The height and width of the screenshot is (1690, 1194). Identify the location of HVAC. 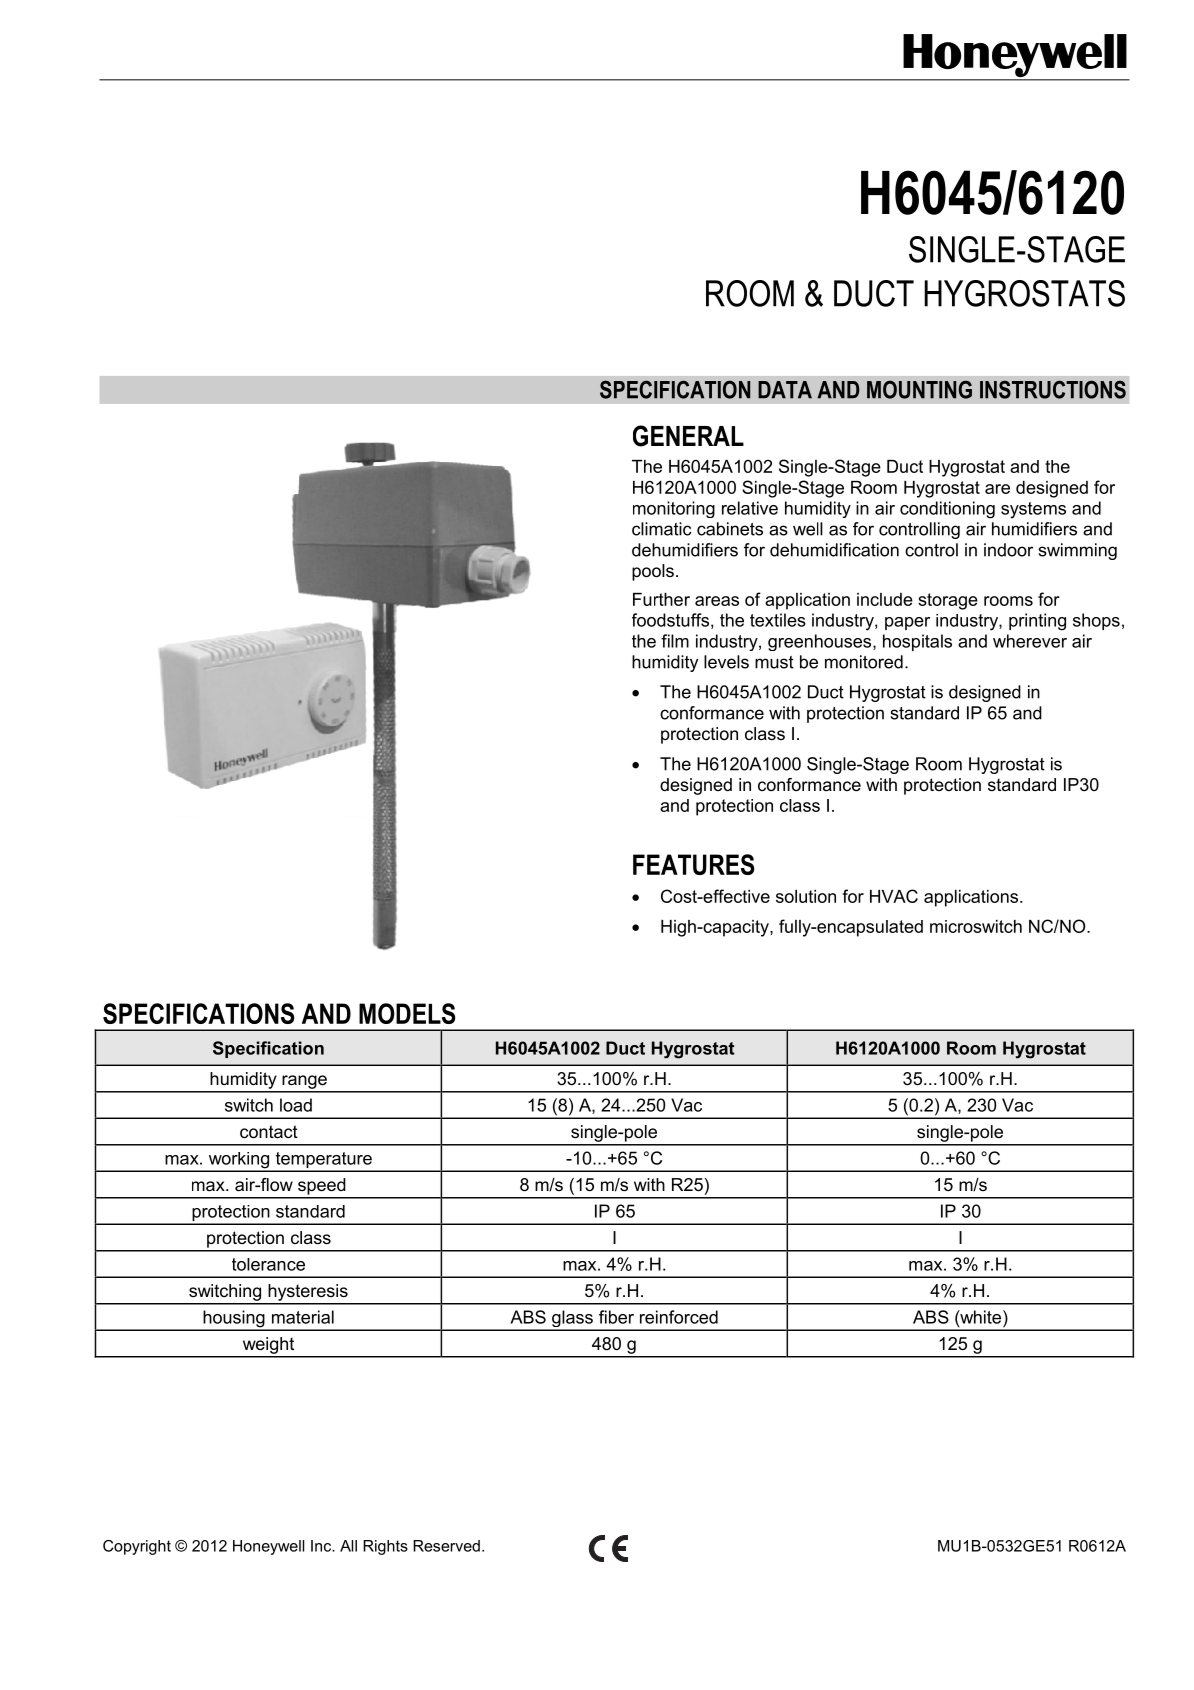
(894, 896).
